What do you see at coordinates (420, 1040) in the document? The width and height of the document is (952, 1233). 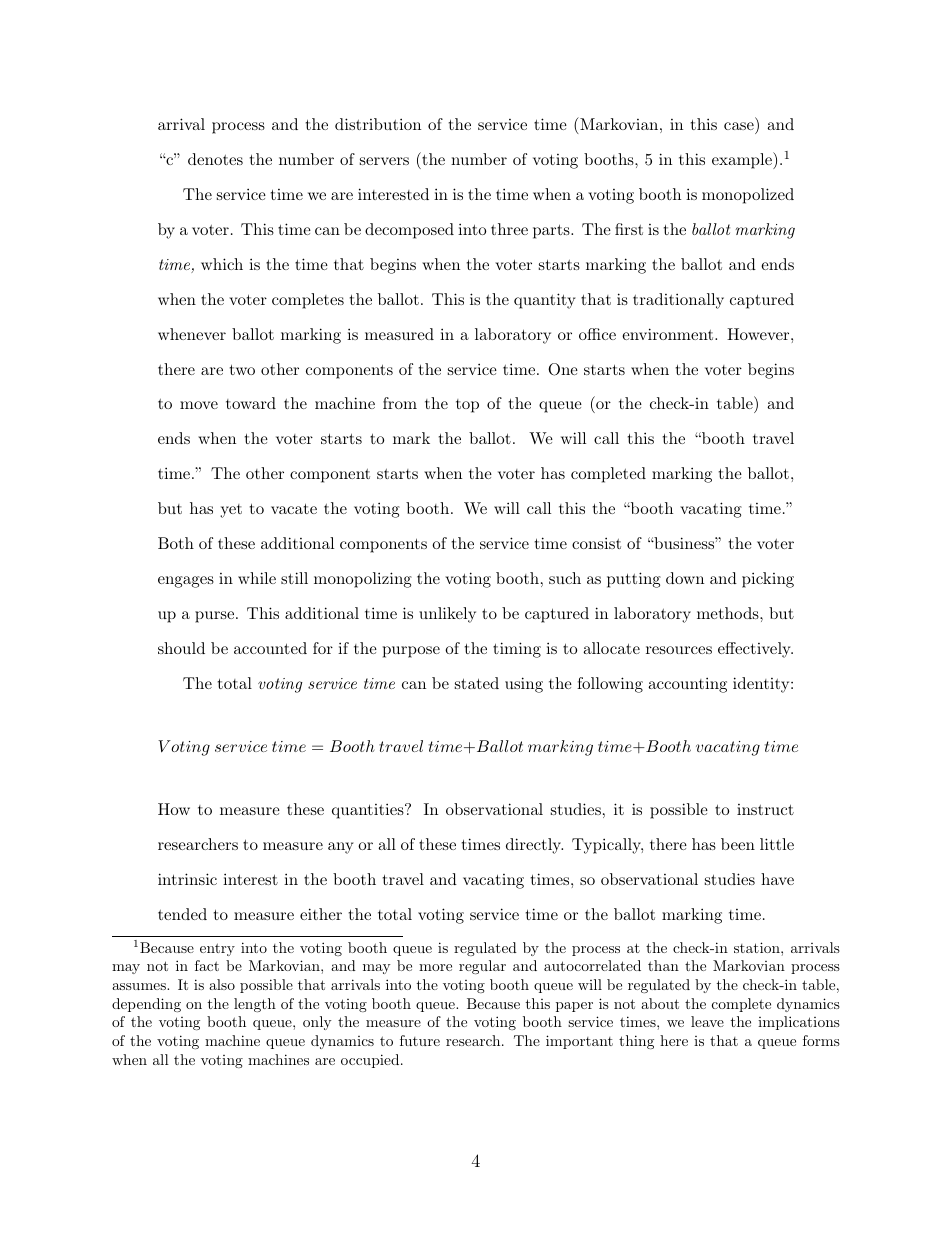 I see `future` at bounding box center [420, 1040].
